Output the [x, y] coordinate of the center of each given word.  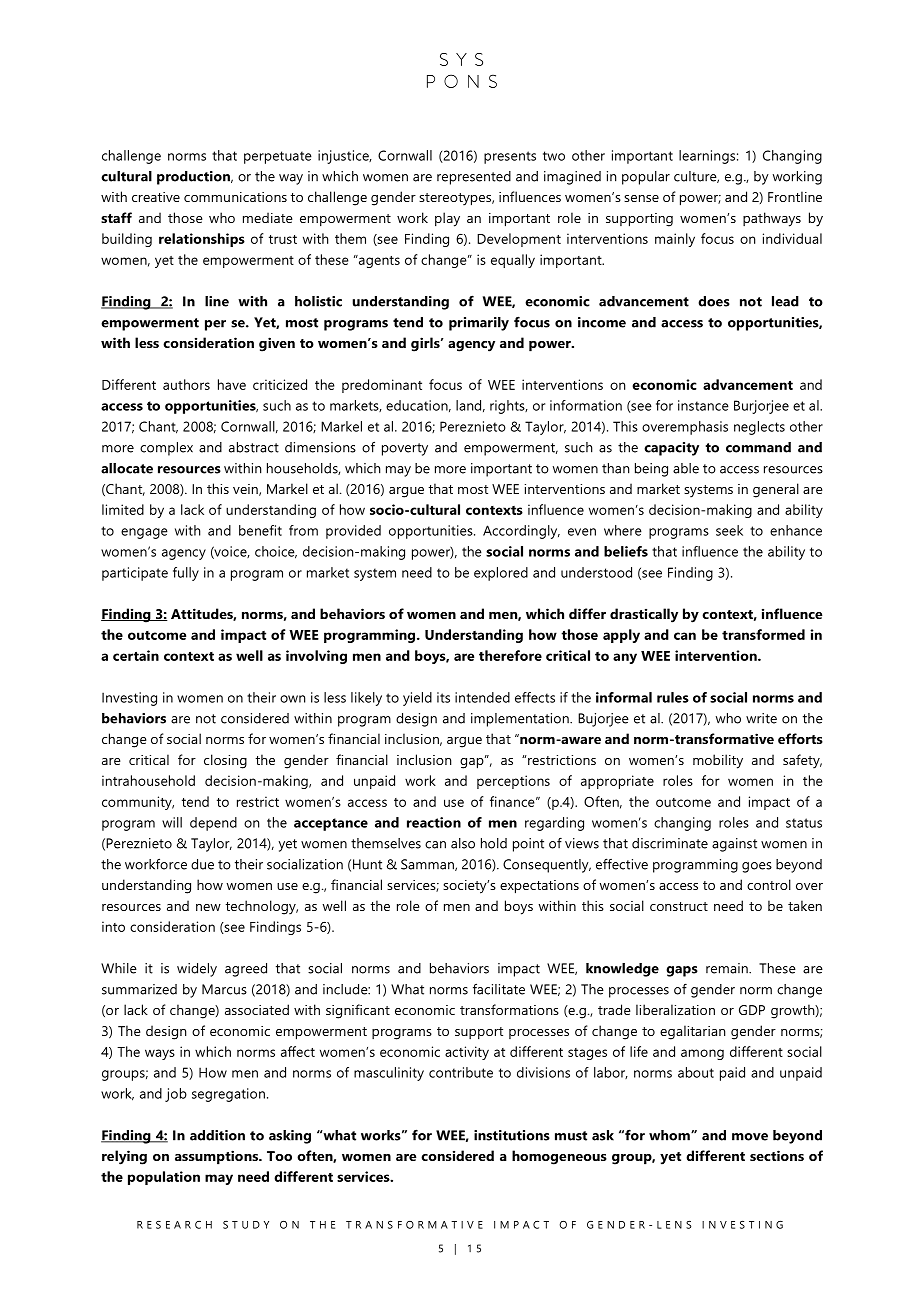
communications [235, 197]
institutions [512, 1135]
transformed [763, 634]
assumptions [217, 1157]
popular [646, 178]
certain [136, 655]
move [750, 1137]
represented [474, 178]
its [443, 697]
